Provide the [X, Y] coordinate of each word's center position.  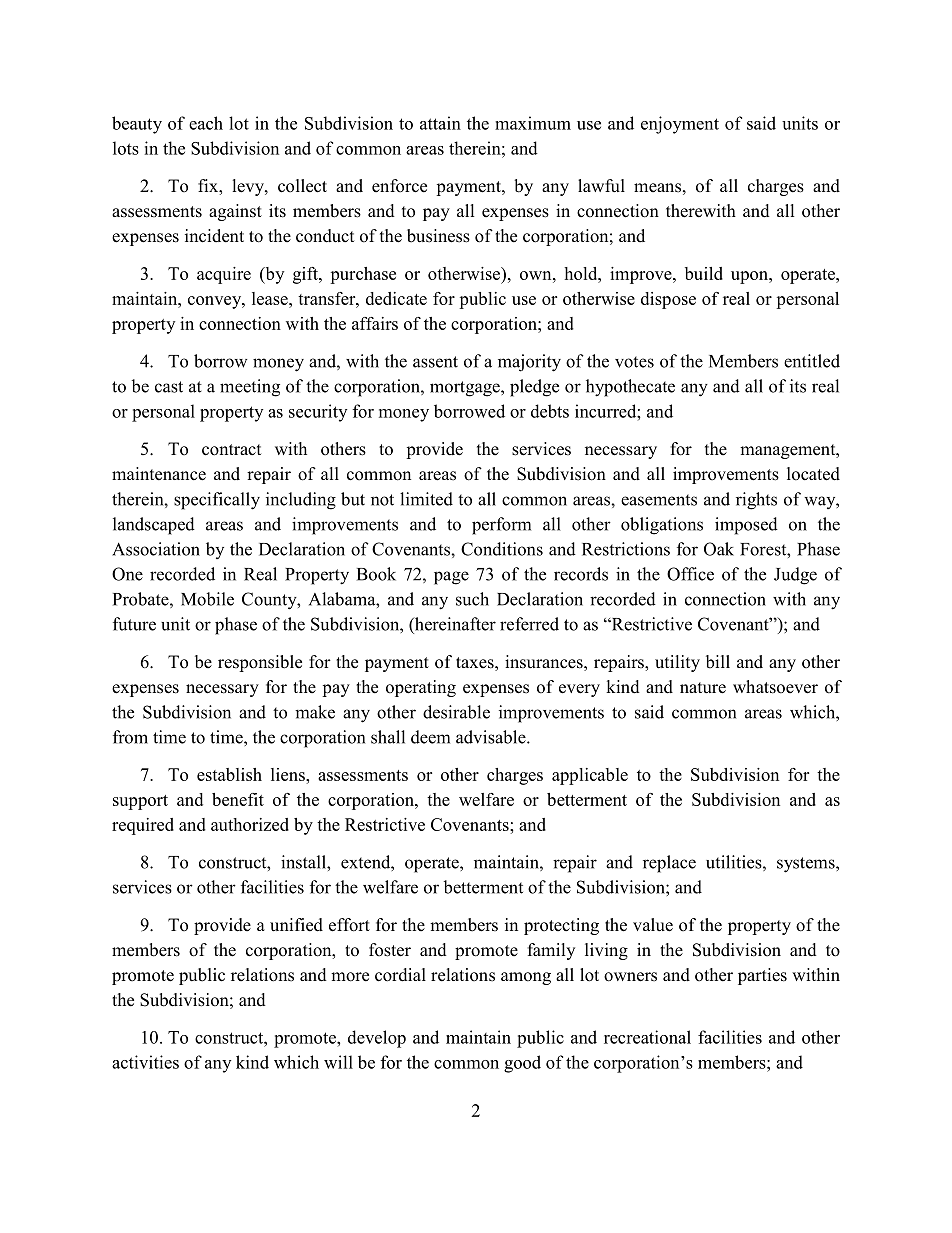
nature [703, 688]
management [789, 451]
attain [440, 123]
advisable [492, 737]
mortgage [466, 389]
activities [145, 1062]
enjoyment [680, 125]
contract [231, 450]
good [522, 1064]
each [206, 123]
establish [229, 774]
